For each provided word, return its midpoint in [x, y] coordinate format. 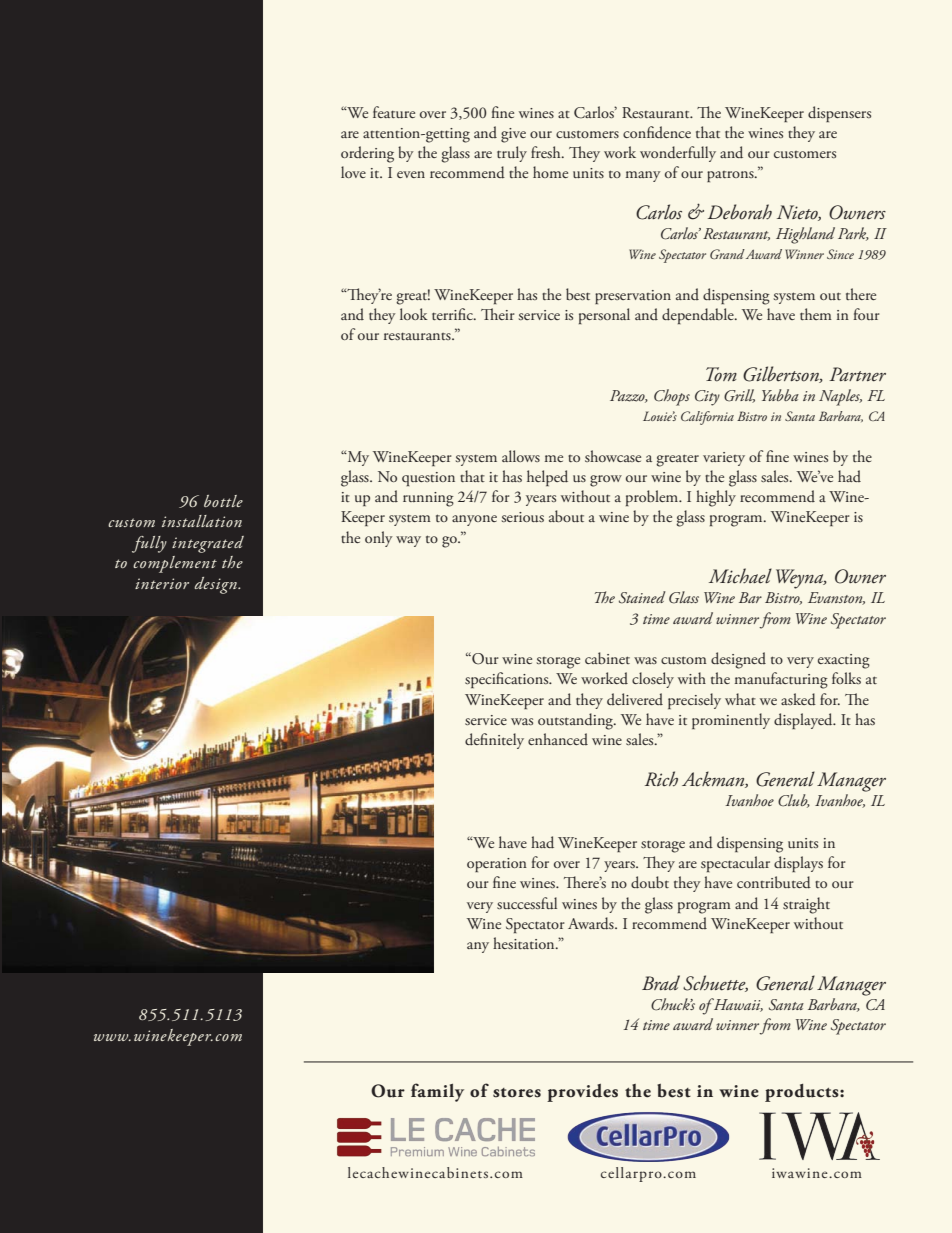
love [353, 172]
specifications [508, 680]
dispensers [839, 114]
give [513, 135]
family [437, 1092]
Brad [661, 982]
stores [517, 1093]
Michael [740, 576]
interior [162, 583]
